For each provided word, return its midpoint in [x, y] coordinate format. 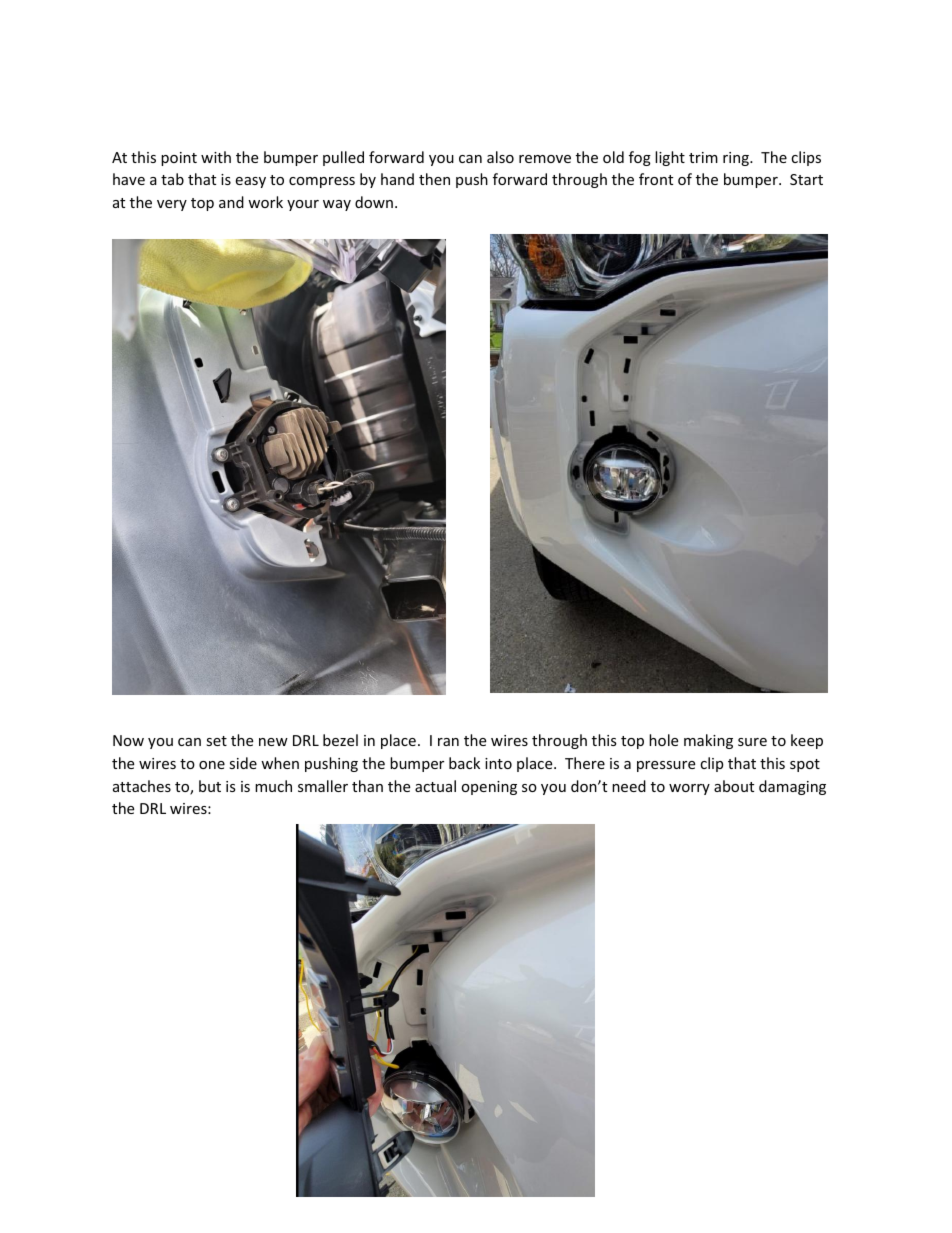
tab [172, 179]
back [464, 763]
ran [448, 742]
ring [737, 159]
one [212, 765]
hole [663, 740]
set [216, 741]
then [434, 179]
